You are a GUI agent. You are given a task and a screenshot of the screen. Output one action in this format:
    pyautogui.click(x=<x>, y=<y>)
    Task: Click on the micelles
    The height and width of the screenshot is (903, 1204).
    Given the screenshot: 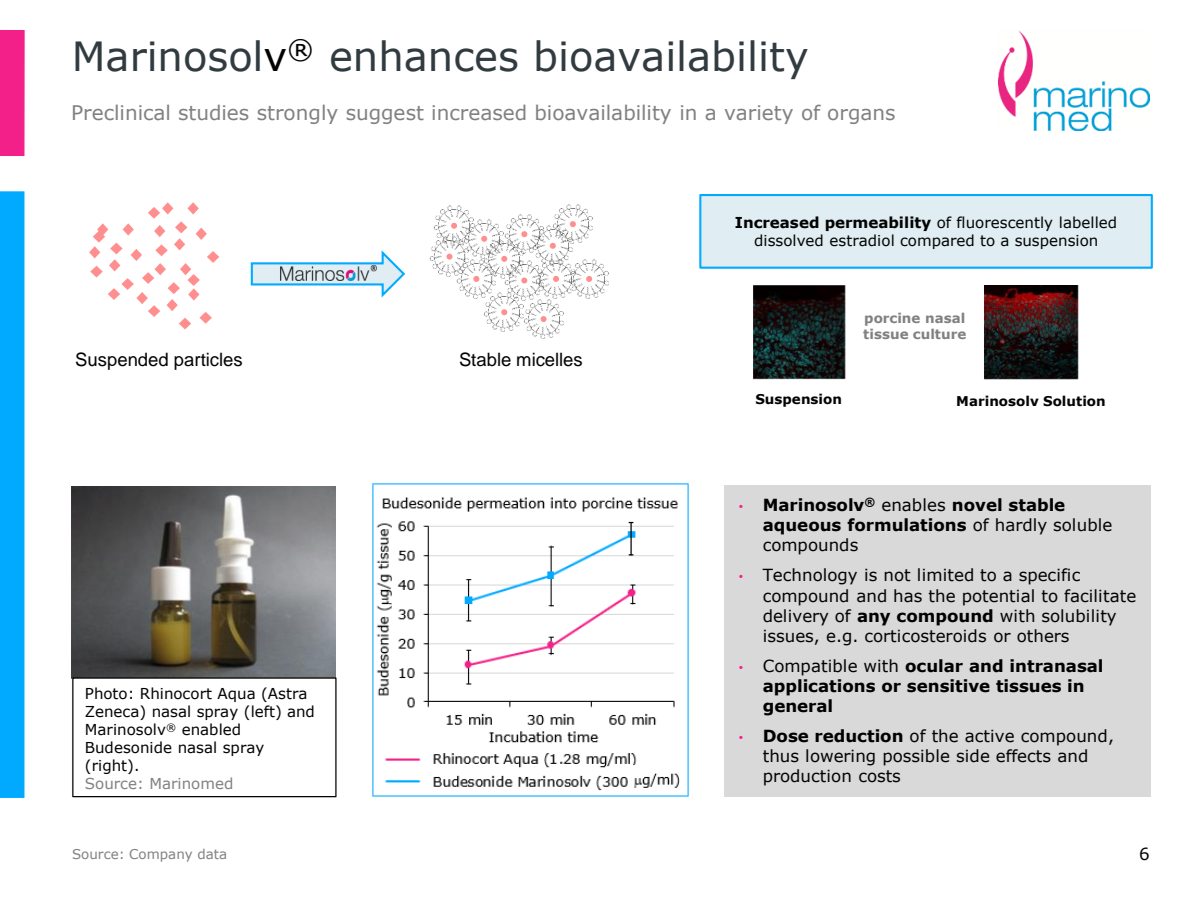 What is the action you would take?
    pyautogui.click(x=549, y=359)
